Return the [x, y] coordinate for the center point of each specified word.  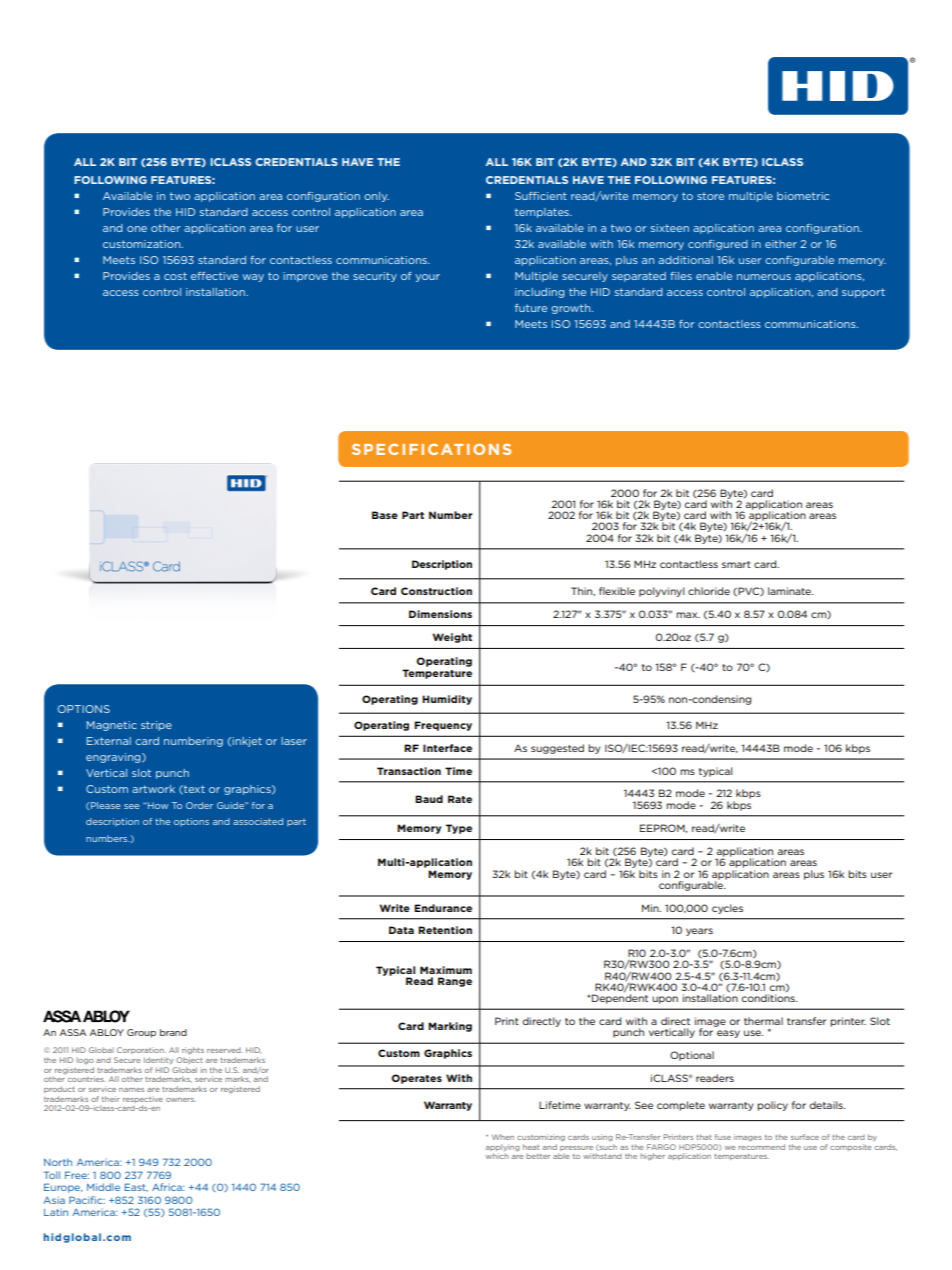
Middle [103, 1187]
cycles [727, 909]
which [497, 1156]
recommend [761, 1147]
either [781, 244]
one [137, 229]
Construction [436, 591]
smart [736, 564]
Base [385, 515]
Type [459, 829]
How [158, 805]
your [427, 278]
